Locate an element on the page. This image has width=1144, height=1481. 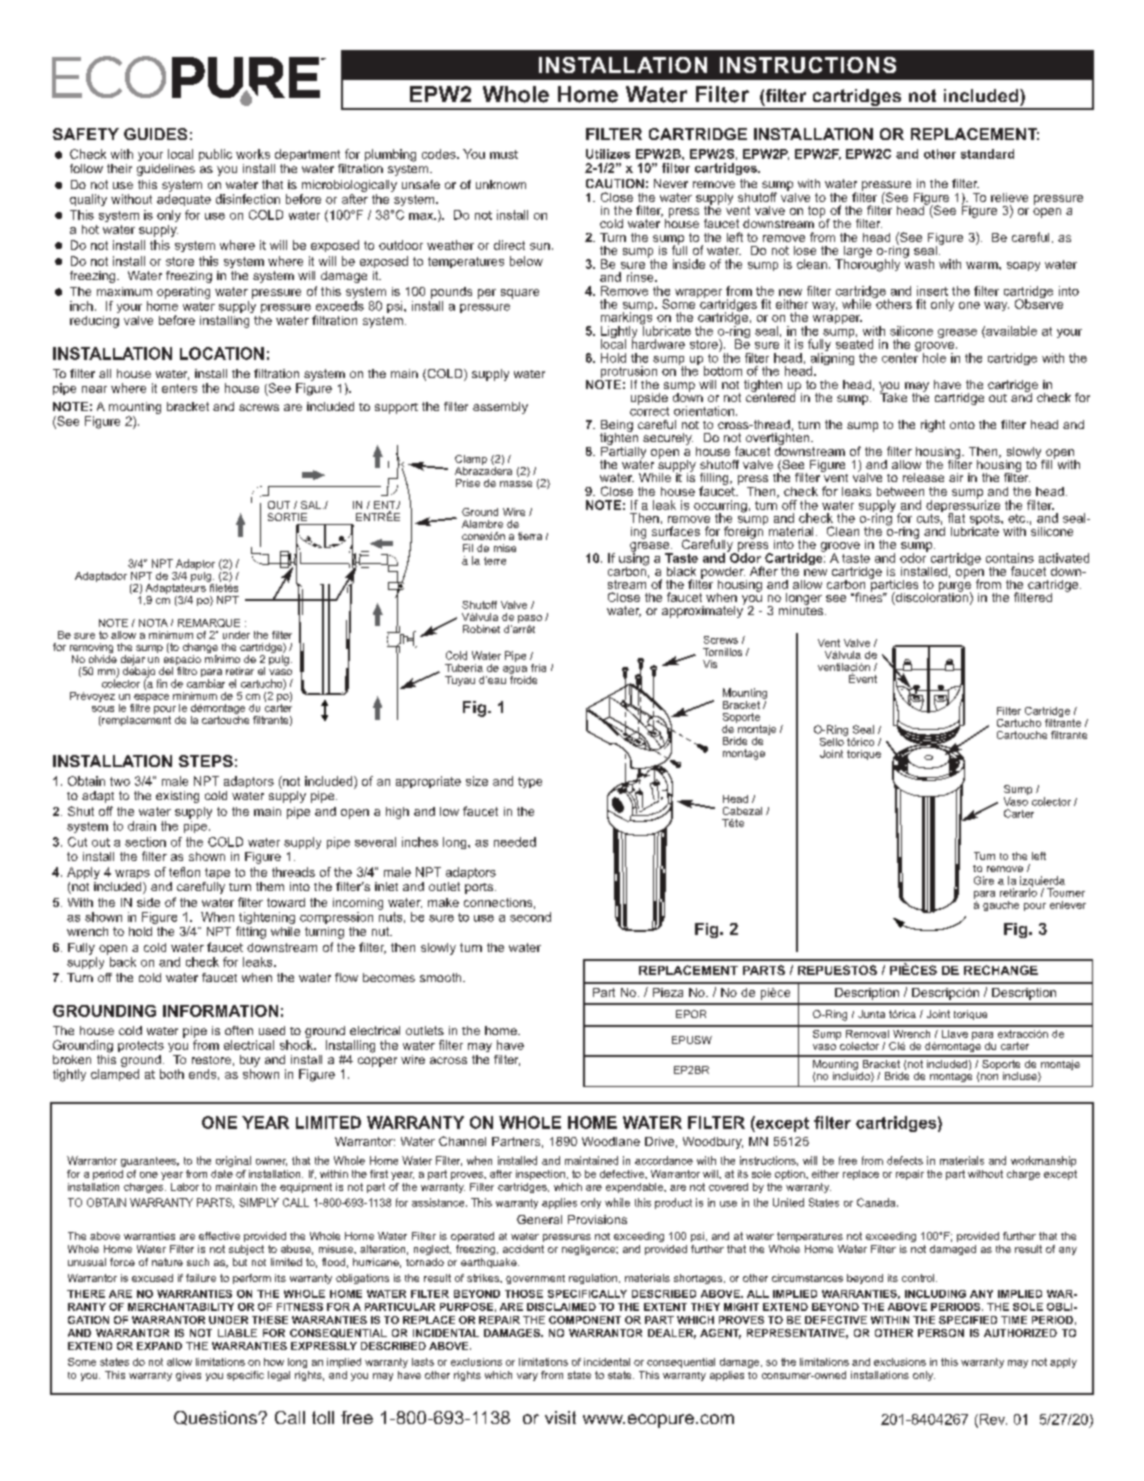
Channel is located at coordinates (462, 1141).
